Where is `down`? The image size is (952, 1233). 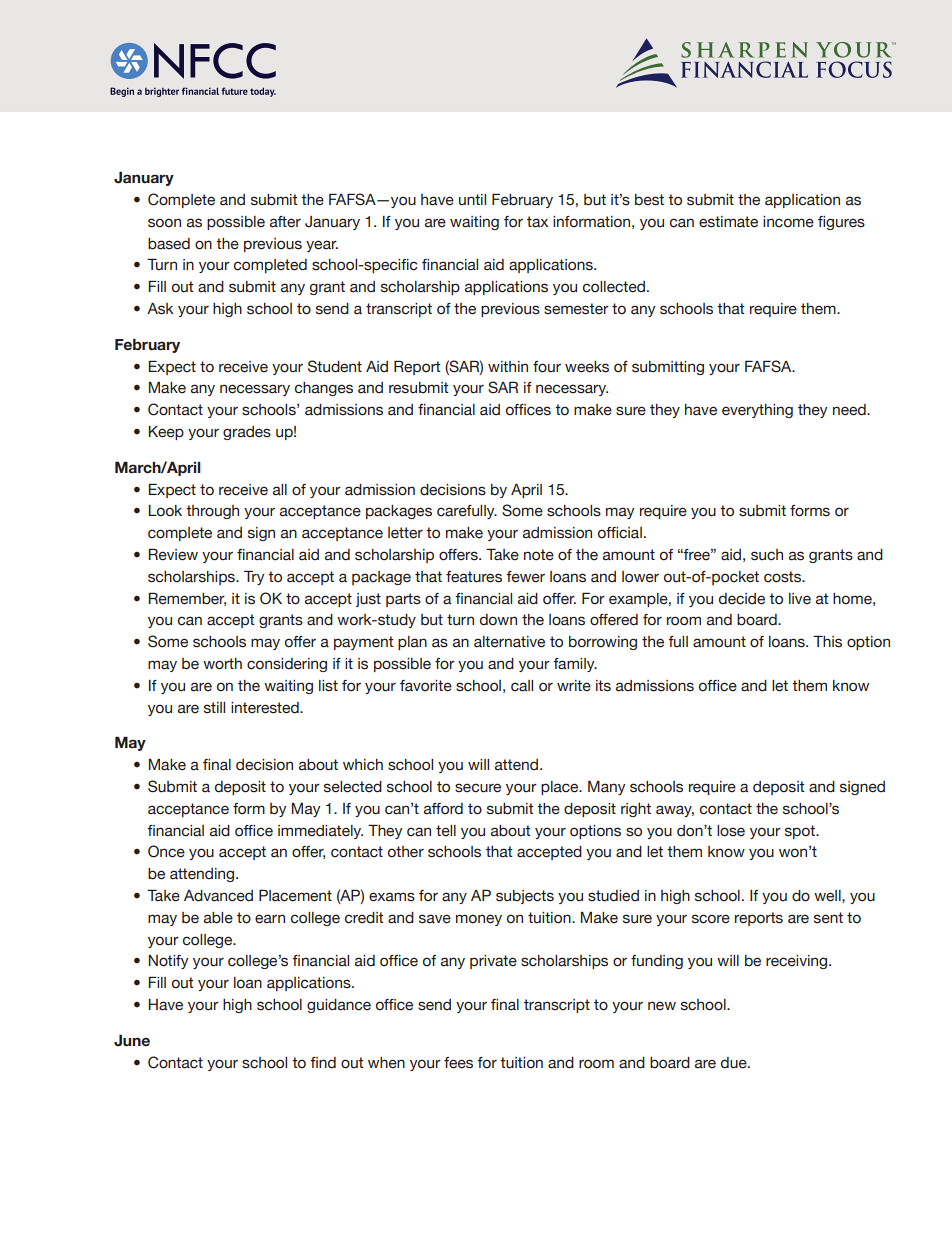 down is located at coordinates (498, 620).
